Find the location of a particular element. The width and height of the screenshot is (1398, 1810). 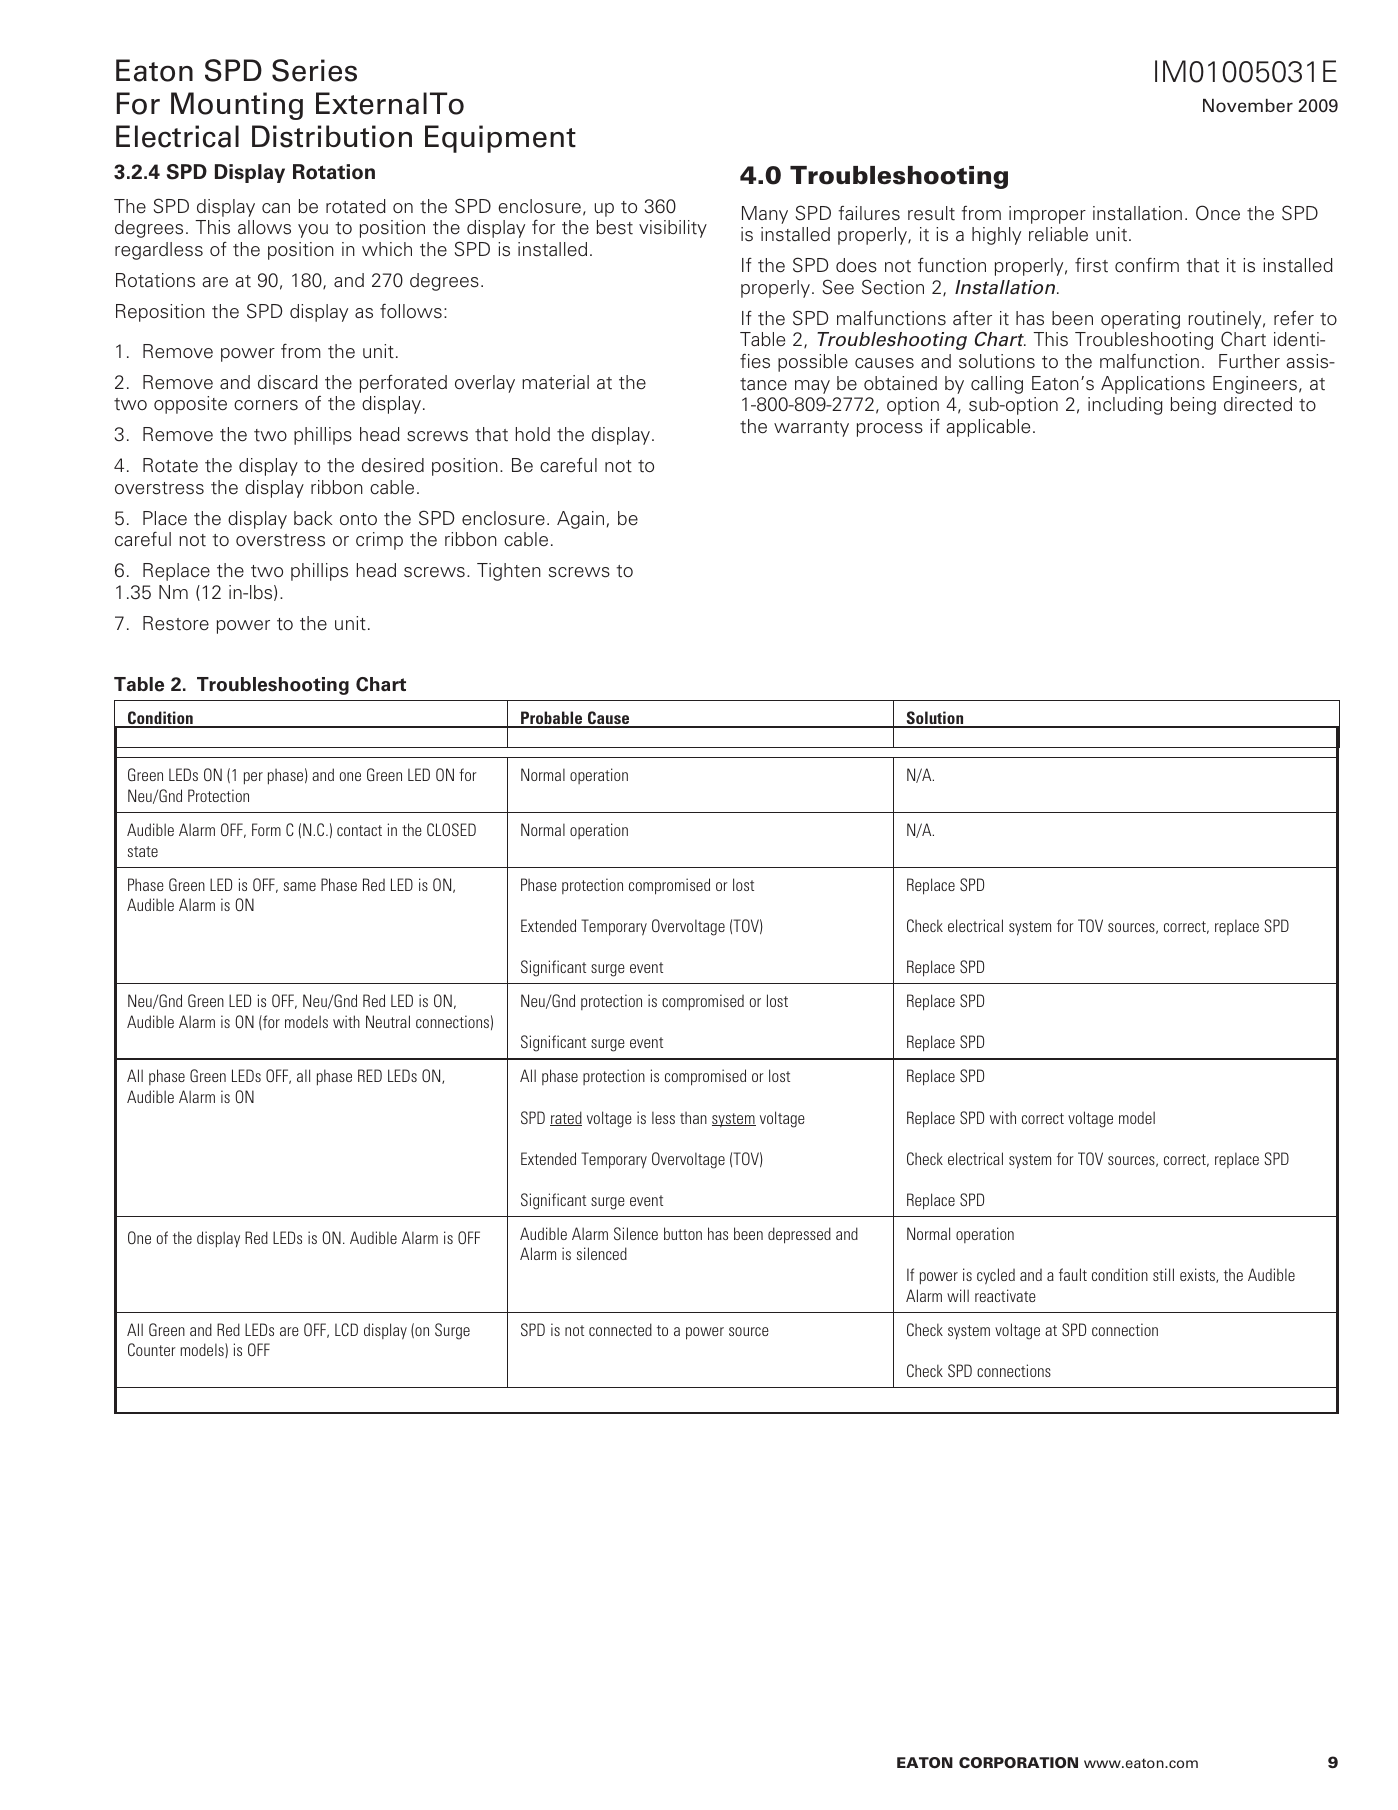

including is located at coordinates (1125, 406).
